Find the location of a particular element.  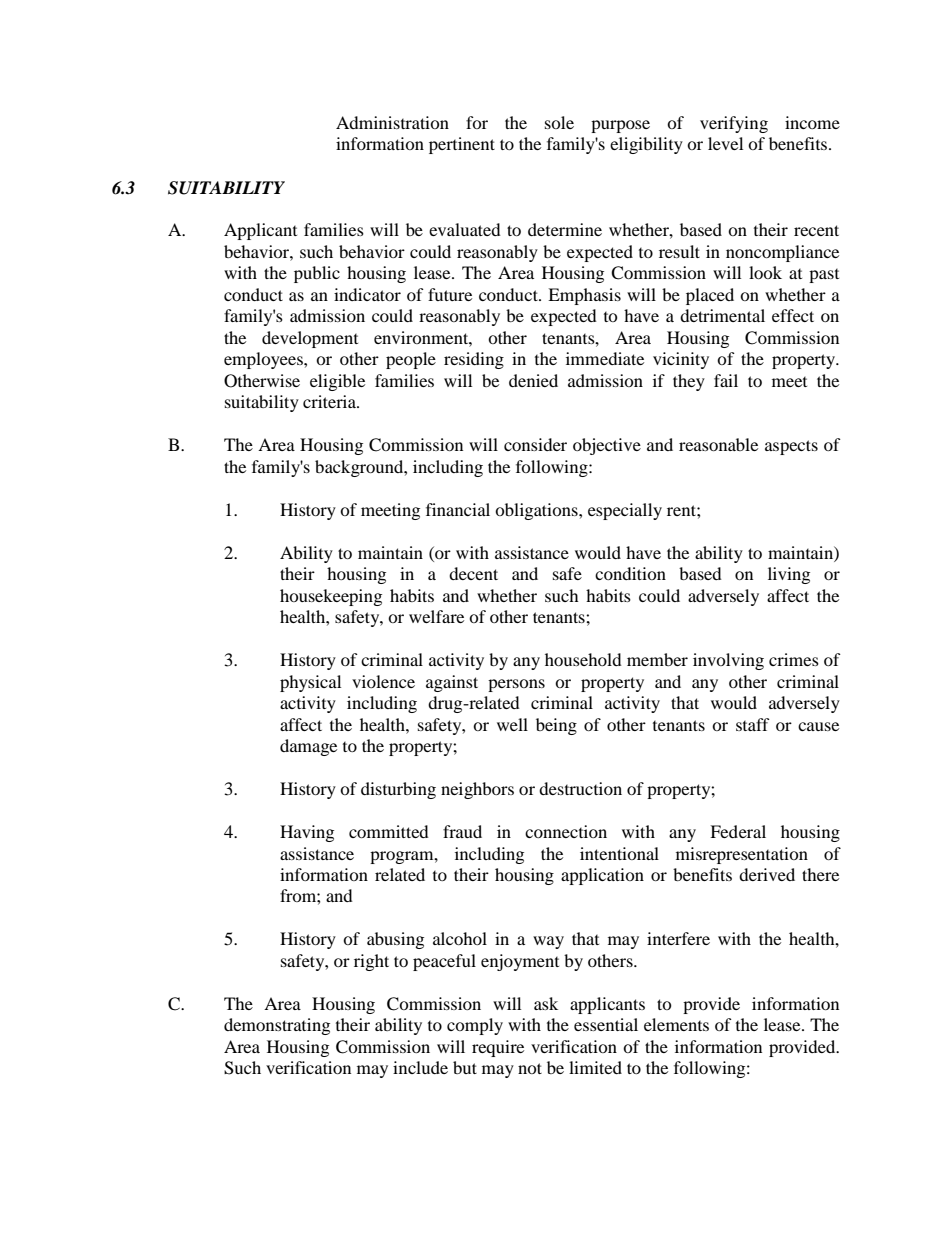

sole is located at coordinates (559, 122).
